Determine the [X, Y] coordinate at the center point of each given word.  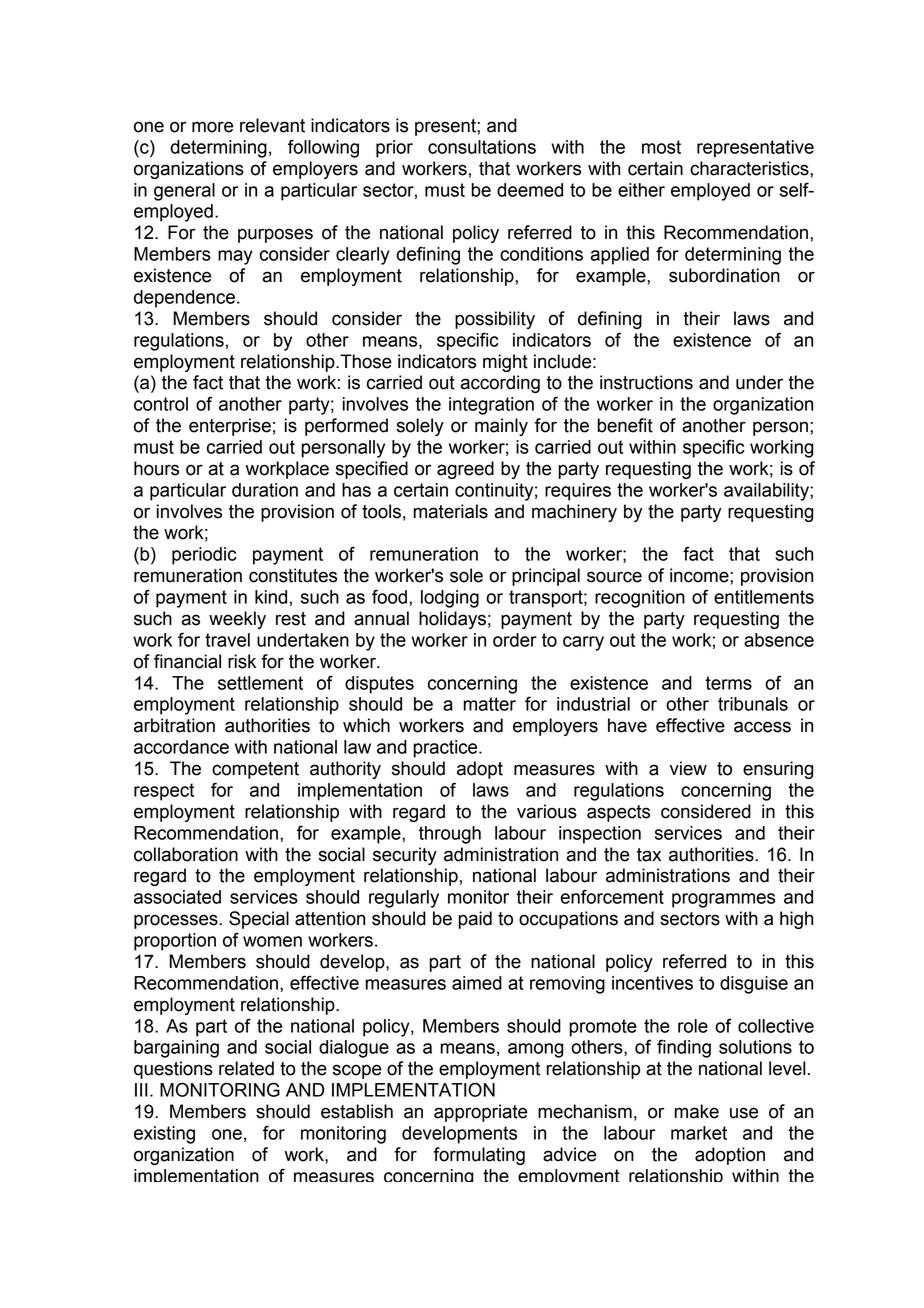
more [212, 127]
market [699, 1133]
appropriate [480, 1113]
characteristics [750, 168]
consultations [482, 147]
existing [164, 1135]
